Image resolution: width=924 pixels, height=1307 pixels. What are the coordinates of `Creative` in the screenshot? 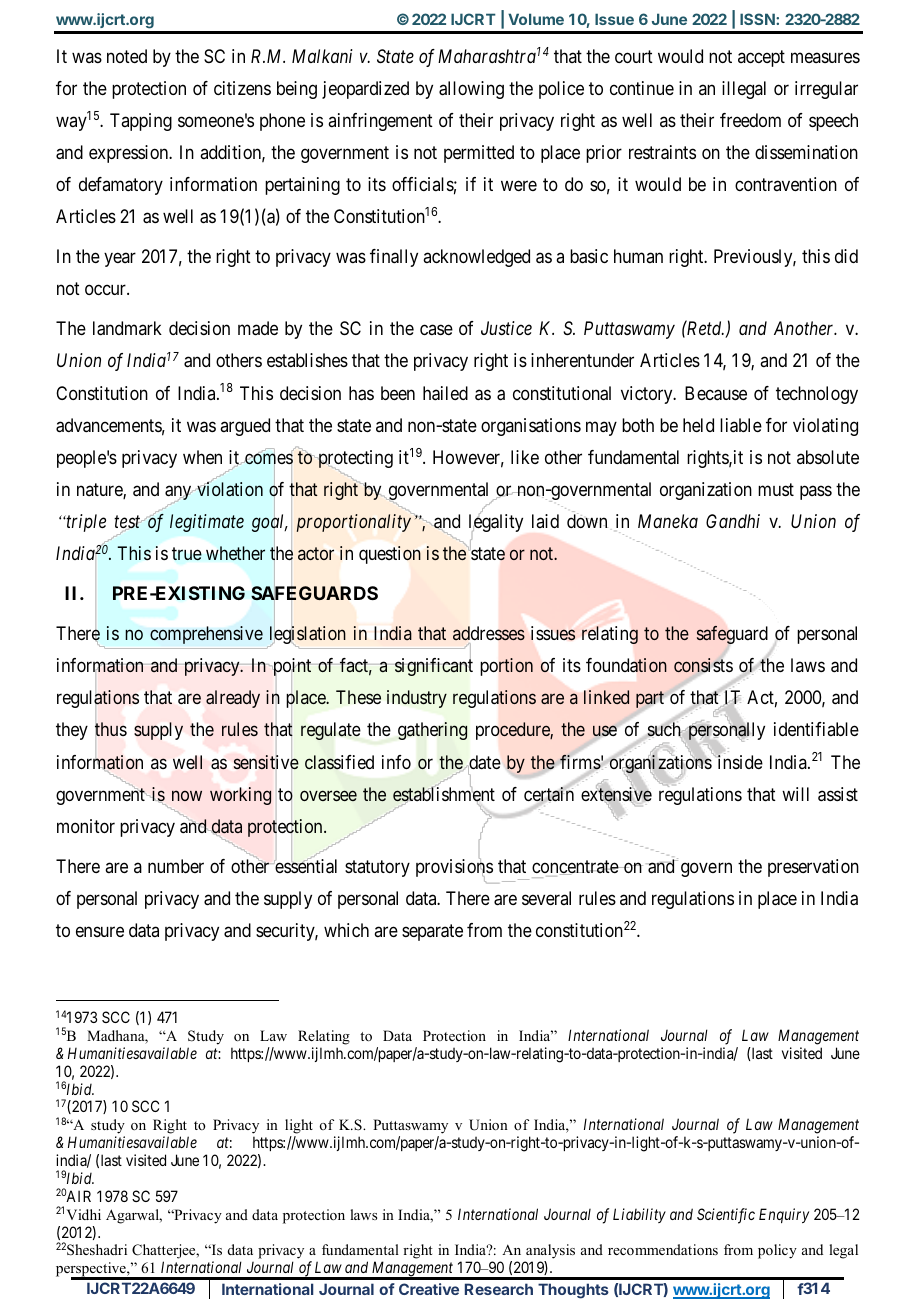 It's located at (429, 1289).
